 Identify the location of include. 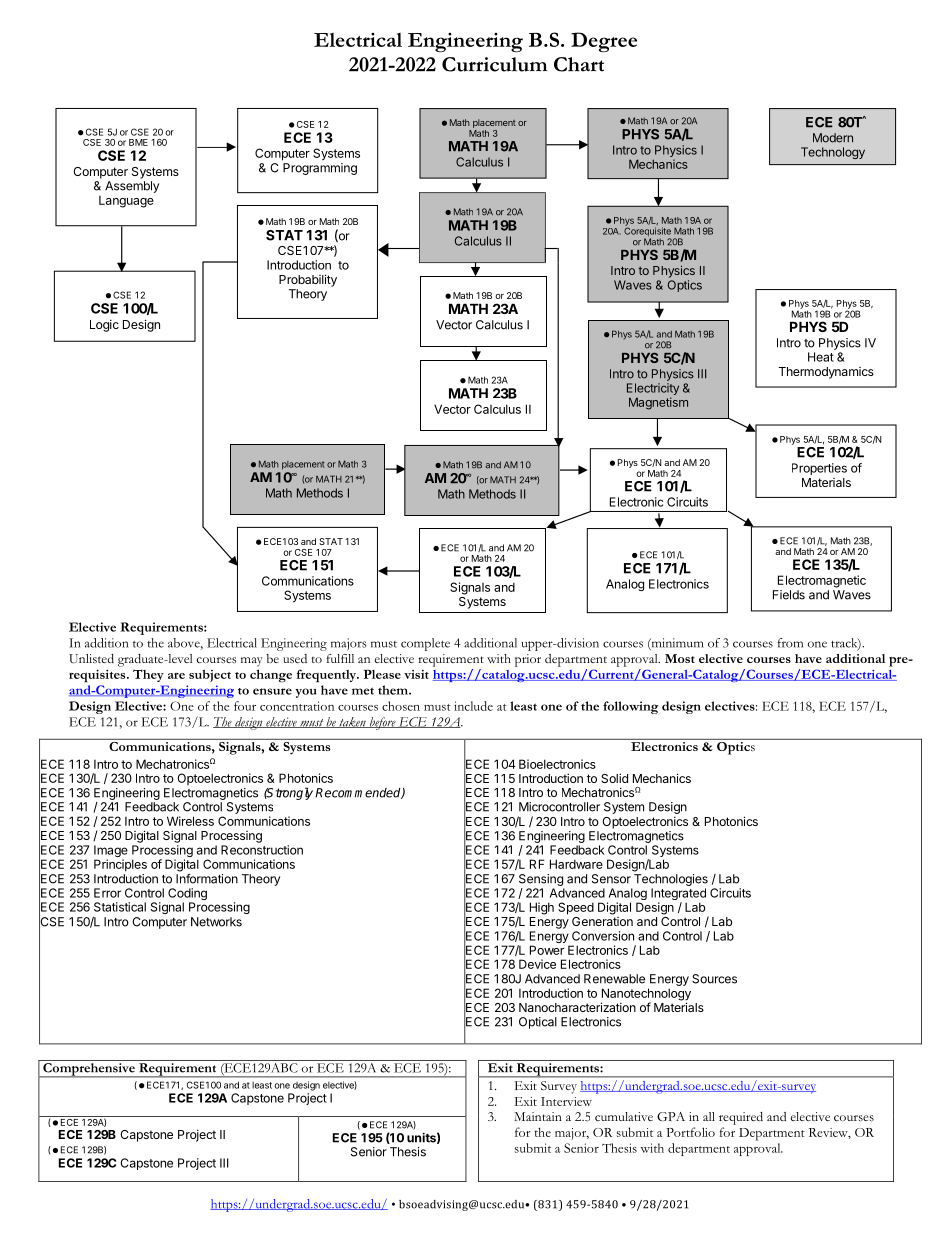
(473, 706).
